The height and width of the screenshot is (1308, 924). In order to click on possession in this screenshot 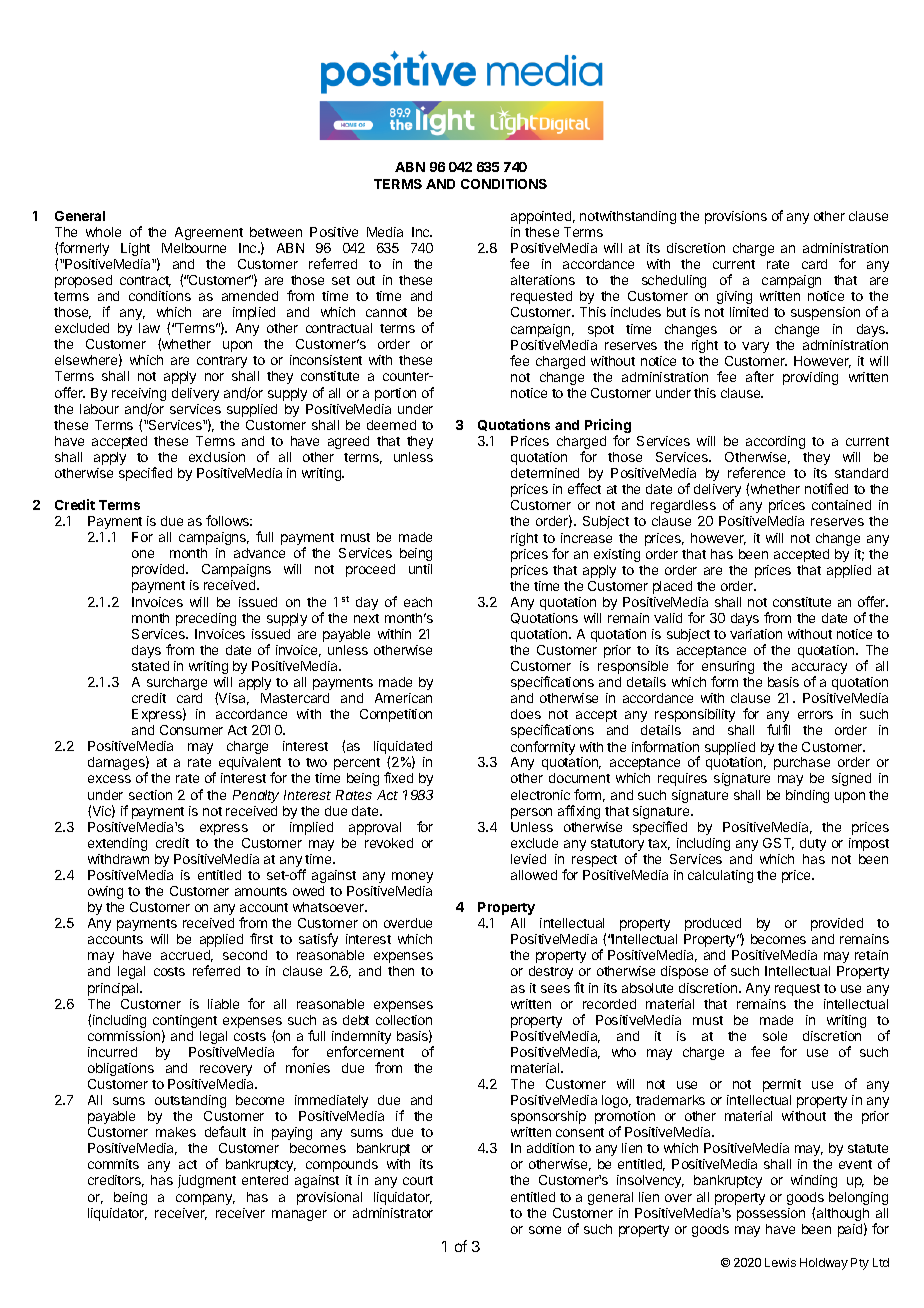, I will do `click(771, 1214)`.
